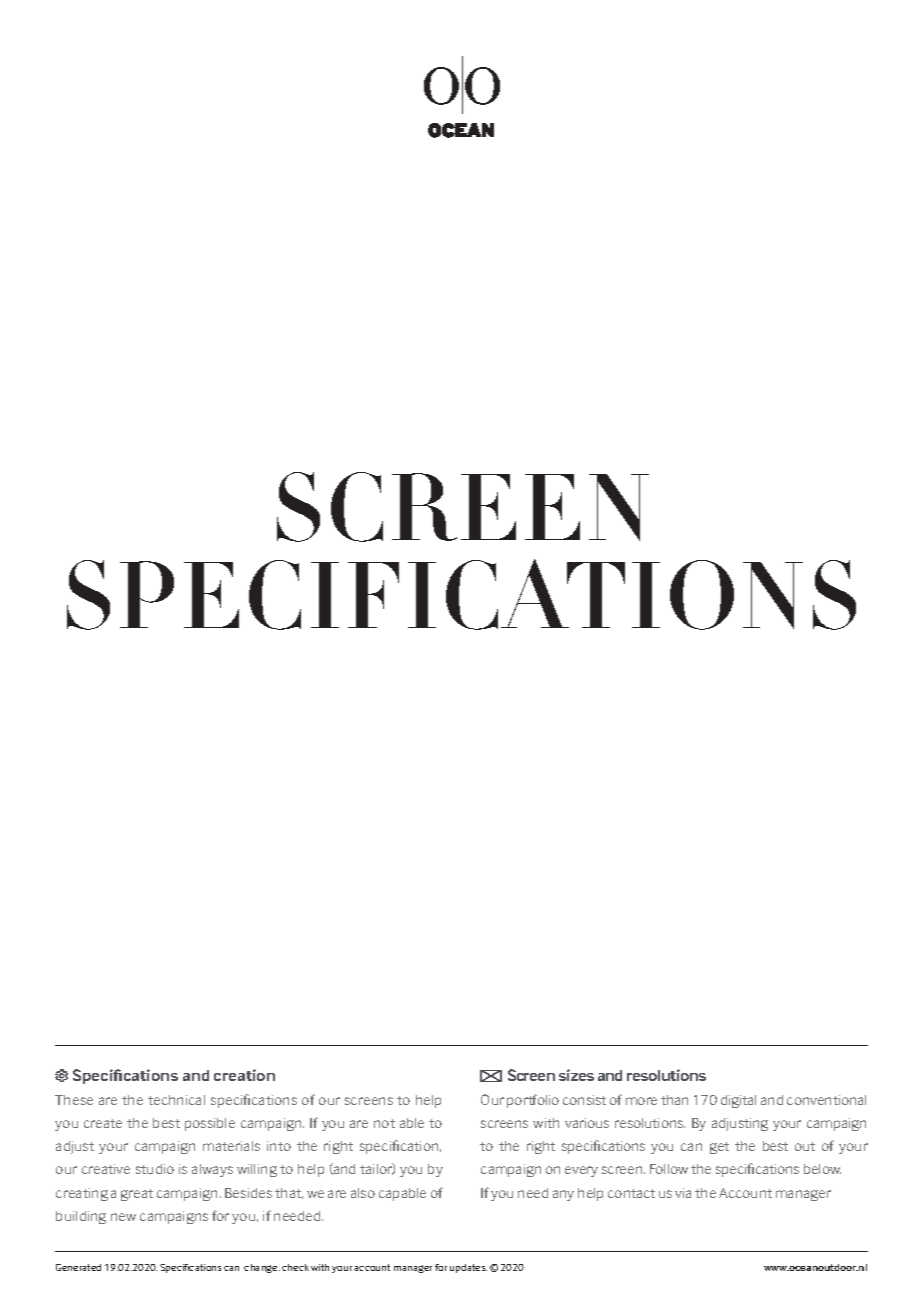 The height and width of the image is (1308, 924). What do you see at coordinates (587, 1123) in the image?
I see `various` at bounding box center [587, 1123].
